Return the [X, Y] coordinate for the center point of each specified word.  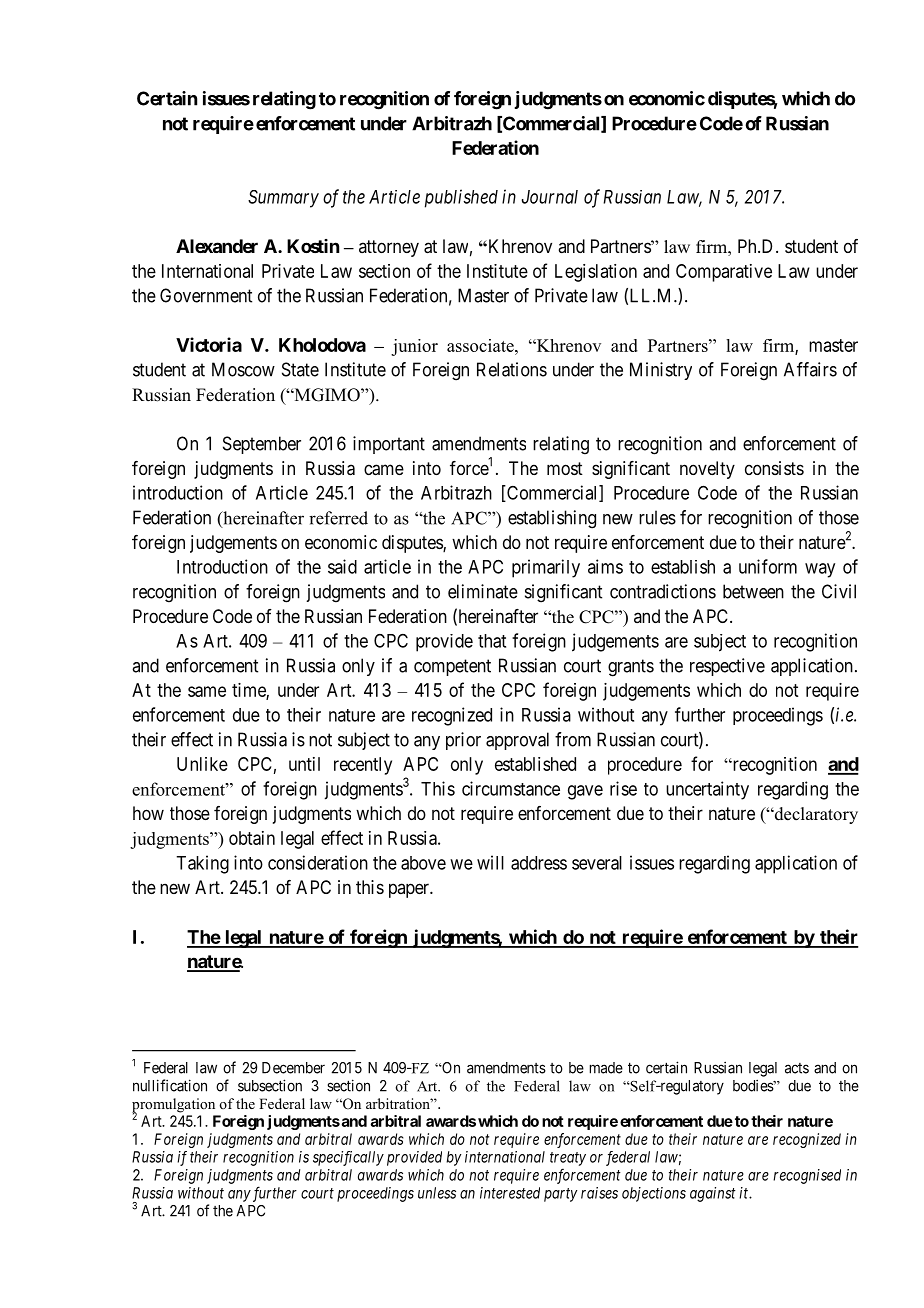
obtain [252, 838]
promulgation [173, 1106]
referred [338, 518]
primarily [546, 568]
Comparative [724, 273]
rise [623, 788]
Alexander [217, 246]
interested [510, 1193]
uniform [768, 566]
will [490, 862]
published [461, 198]
